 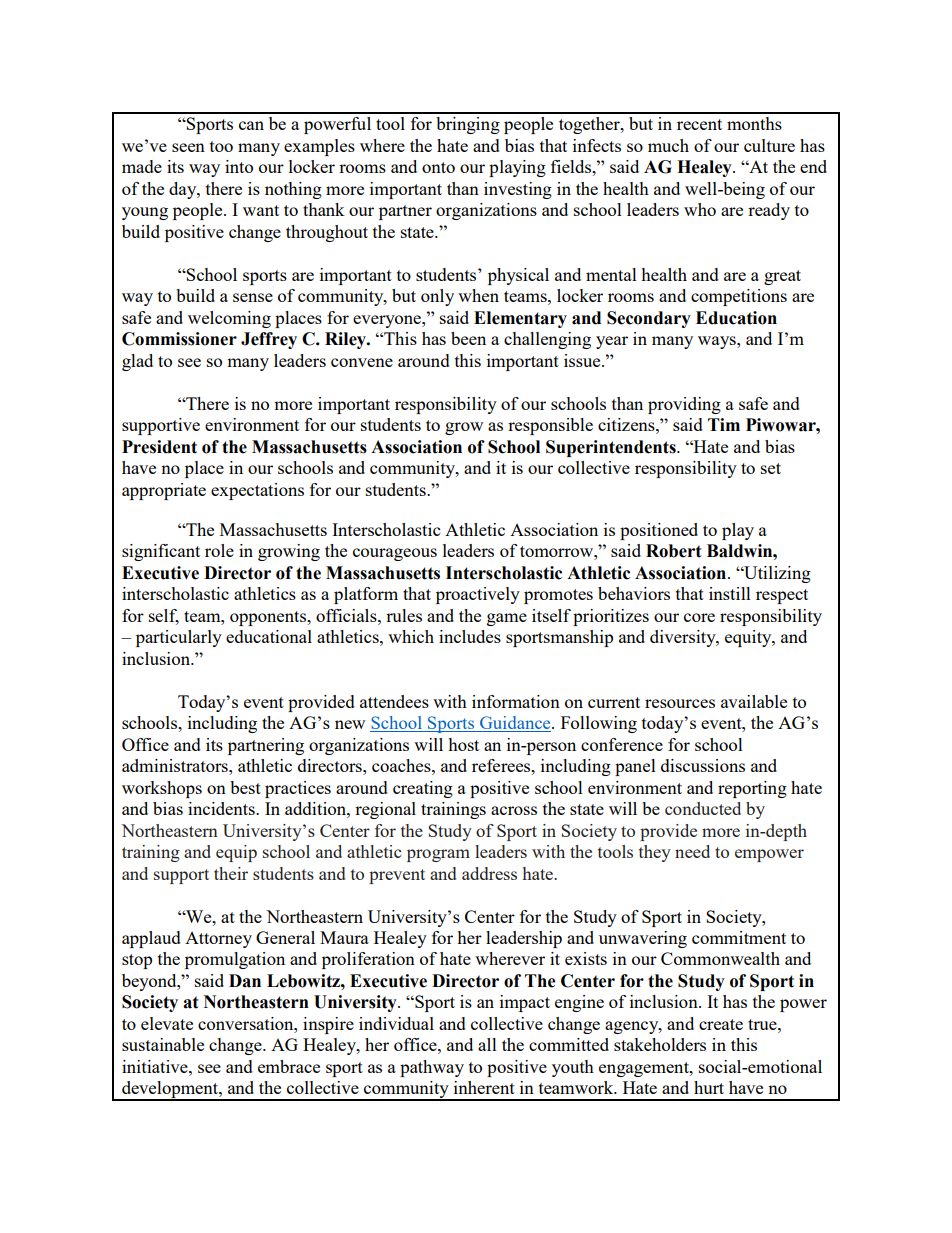 What do you see at coordinates (188, 147) in the screenshot?
I see `seen` at bounding box center [188, 147].
